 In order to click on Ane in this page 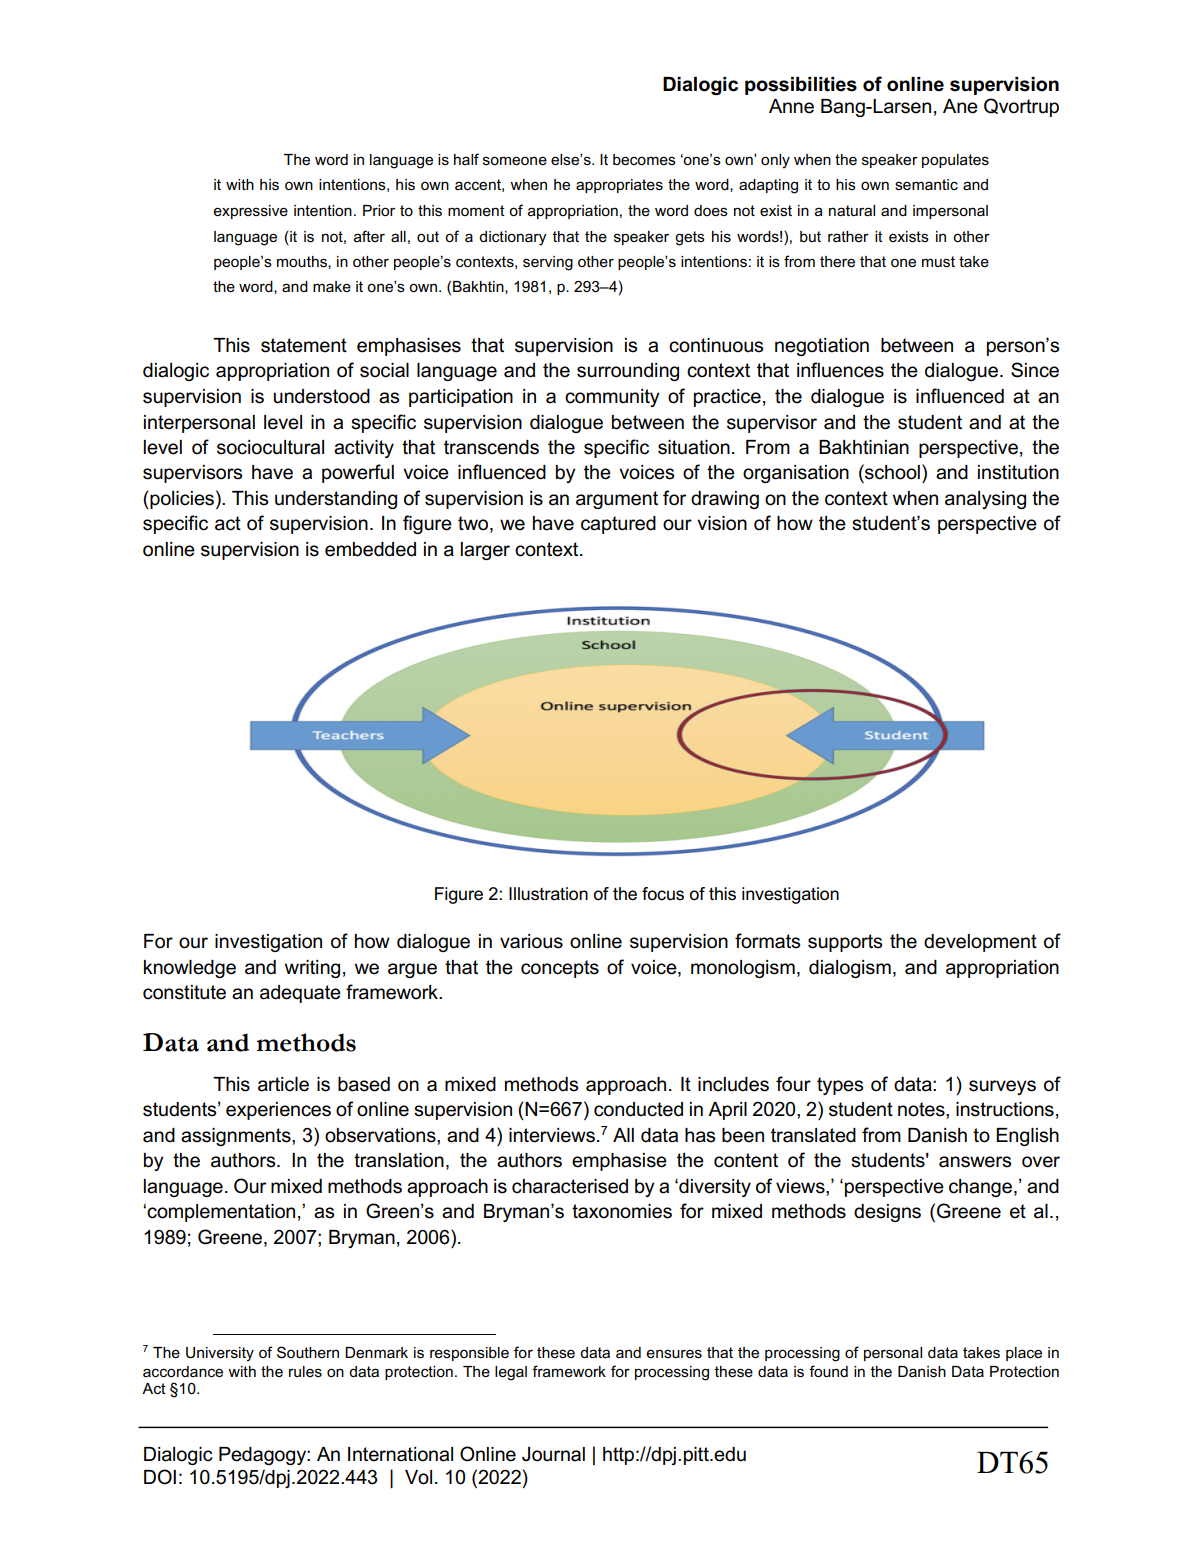, I will do `click(960, 106)`.
